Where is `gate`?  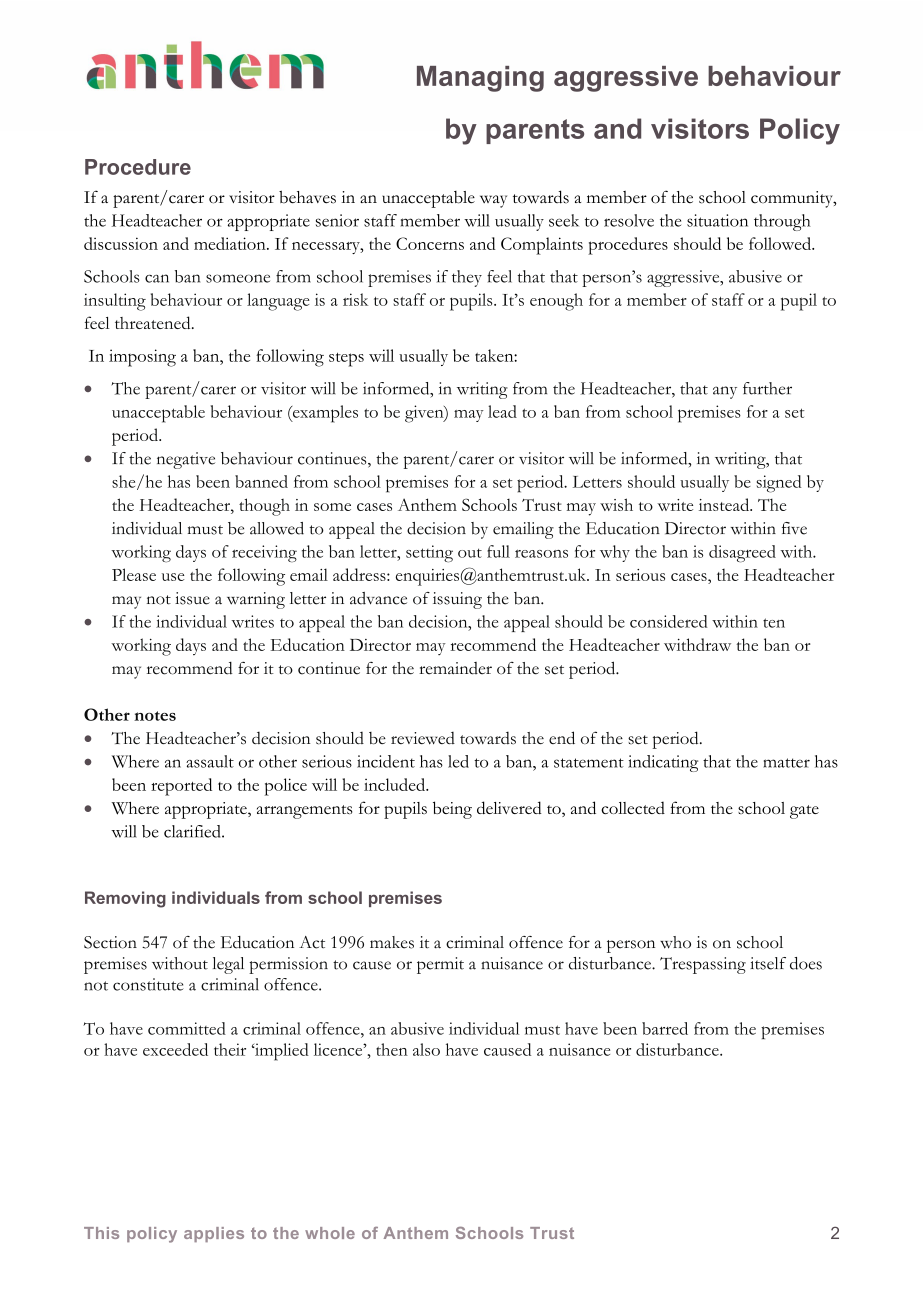
gate is located at coordinates (804, 812).
